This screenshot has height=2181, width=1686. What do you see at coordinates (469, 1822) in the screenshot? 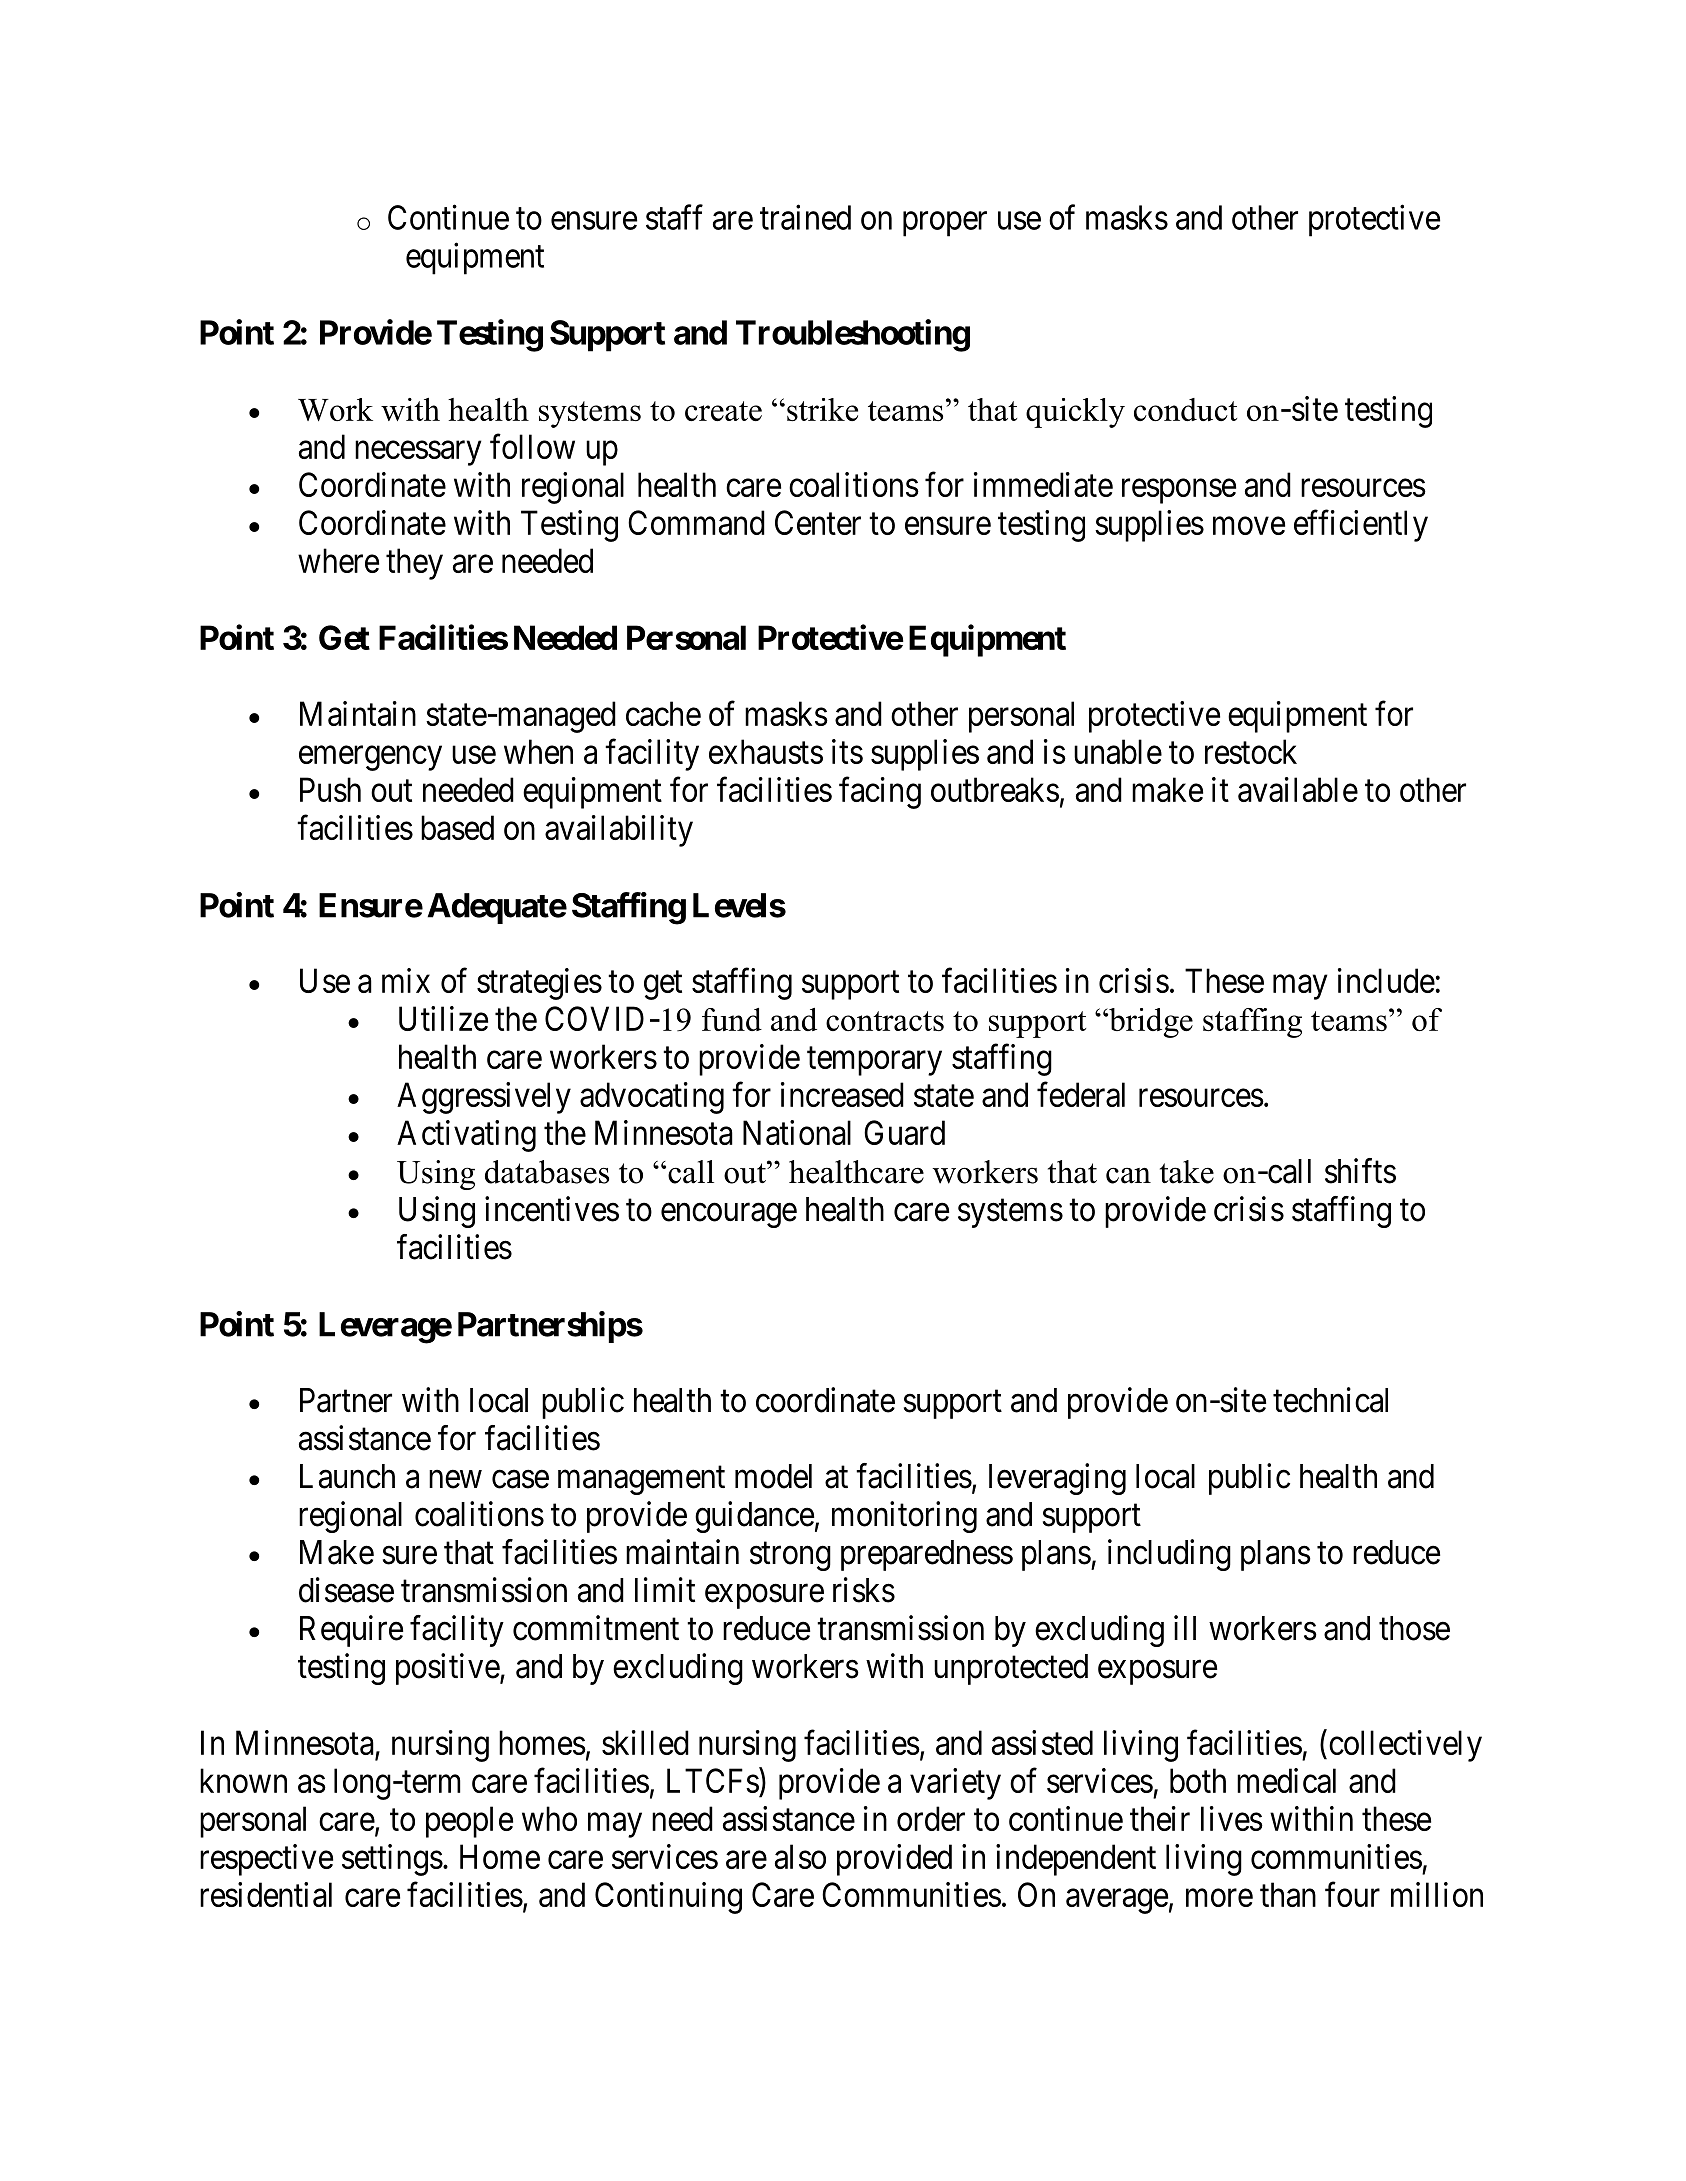
I see `people` at bounding box center [469, 1822].
